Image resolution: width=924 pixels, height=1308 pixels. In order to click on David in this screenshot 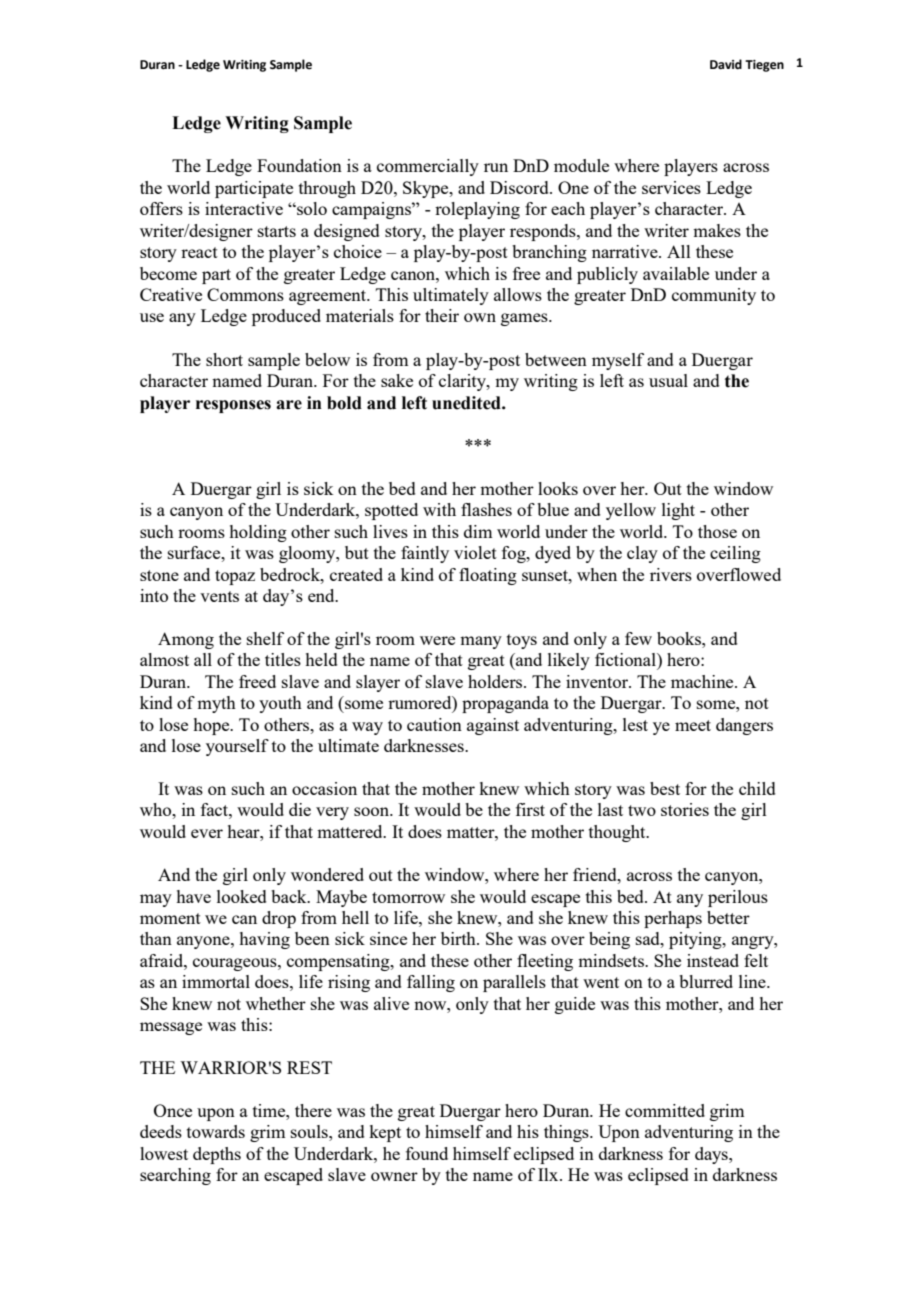, I will do `click(726, 64)`.
